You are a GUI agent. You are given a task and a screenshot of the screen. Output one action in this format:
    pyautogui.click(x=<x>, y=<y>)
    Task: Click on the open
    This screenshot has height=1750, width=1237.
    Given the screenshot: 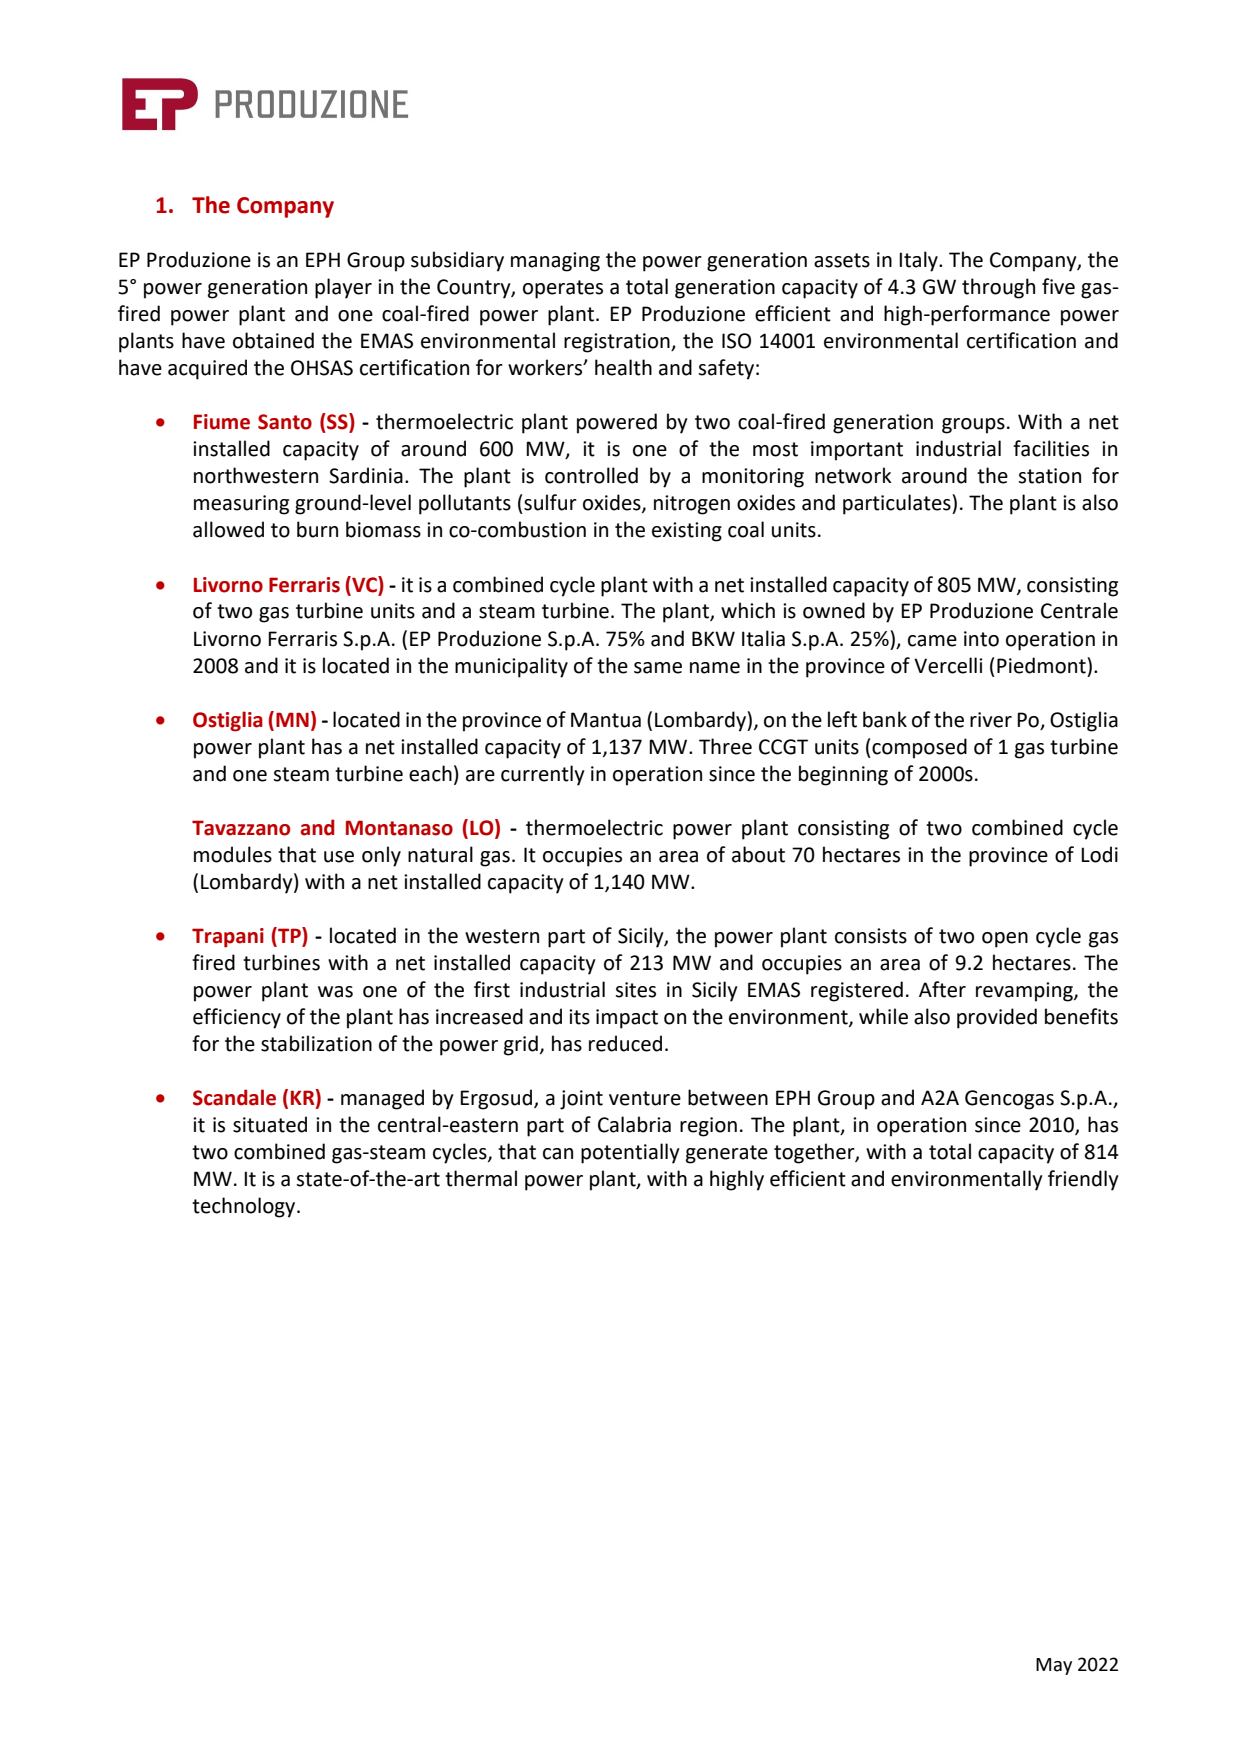 What is the action you would take?
    pyautogui.click(x=1005, y=940)
